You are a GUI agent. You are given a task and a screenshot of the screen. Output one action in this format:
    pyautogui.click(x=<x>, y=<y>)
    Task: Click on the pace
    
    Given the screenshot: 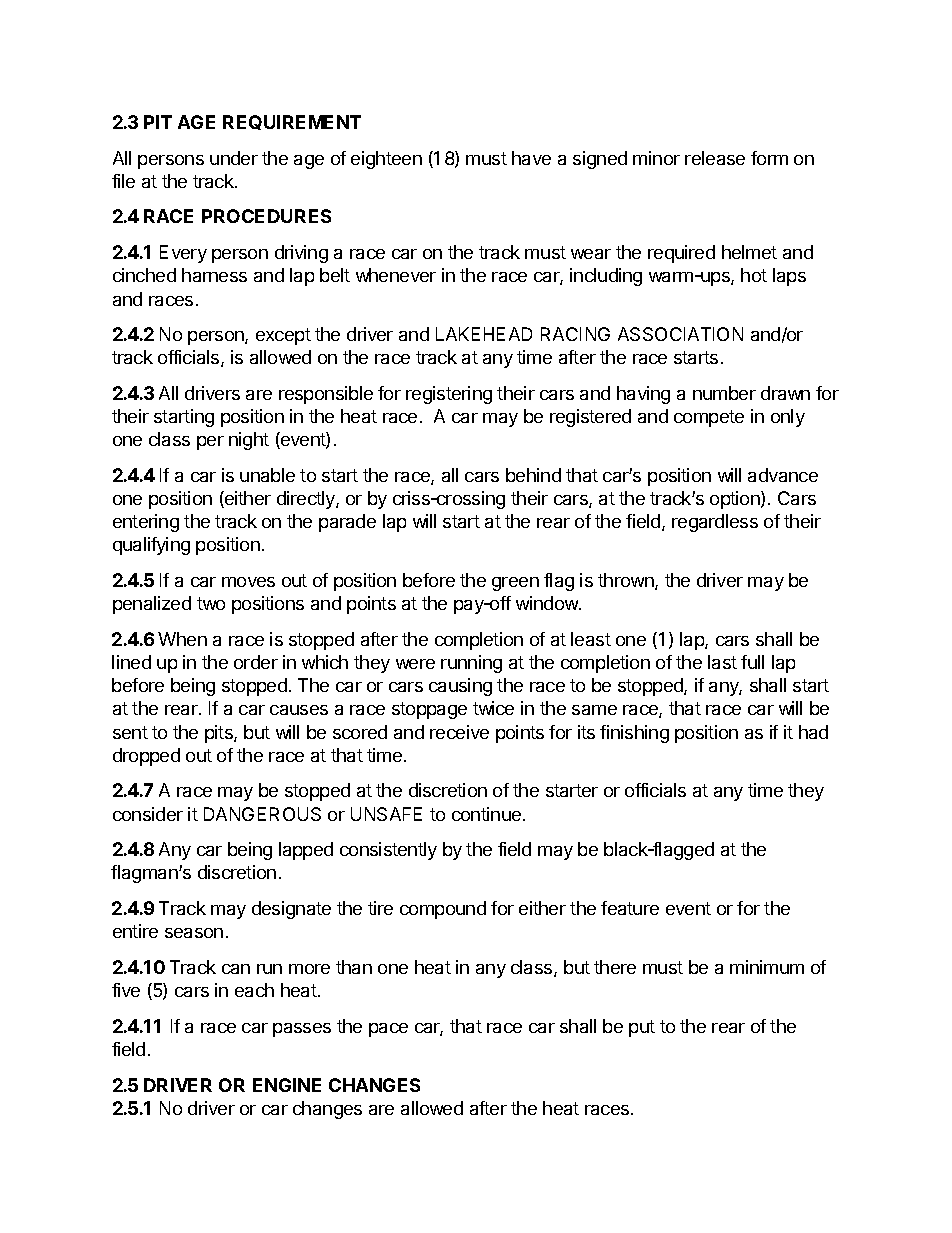 What is the action you would take?
    pyautogui.click(x=388, y=1030)
